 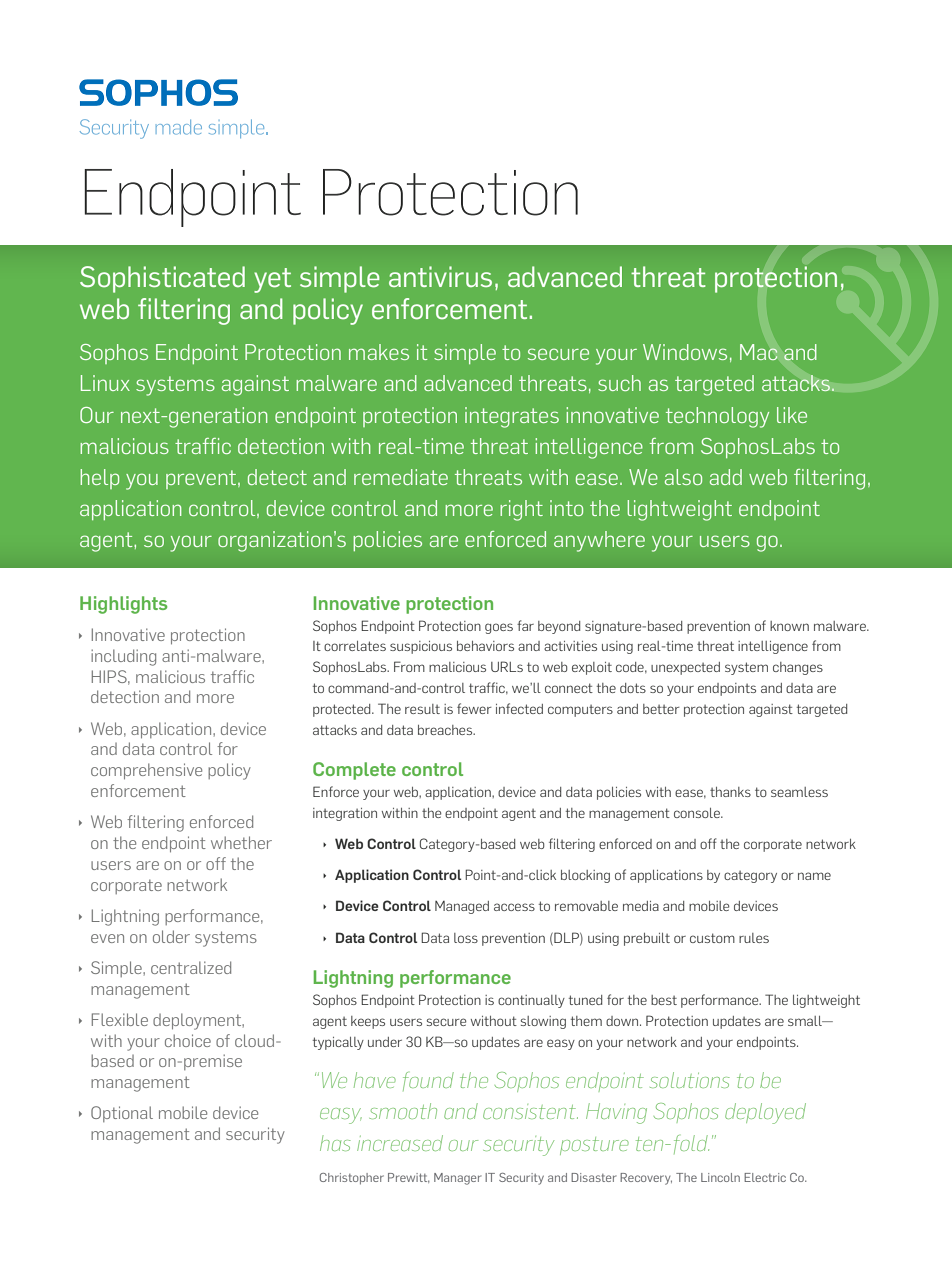 I want to click on right, so click(x=521, y=510).
